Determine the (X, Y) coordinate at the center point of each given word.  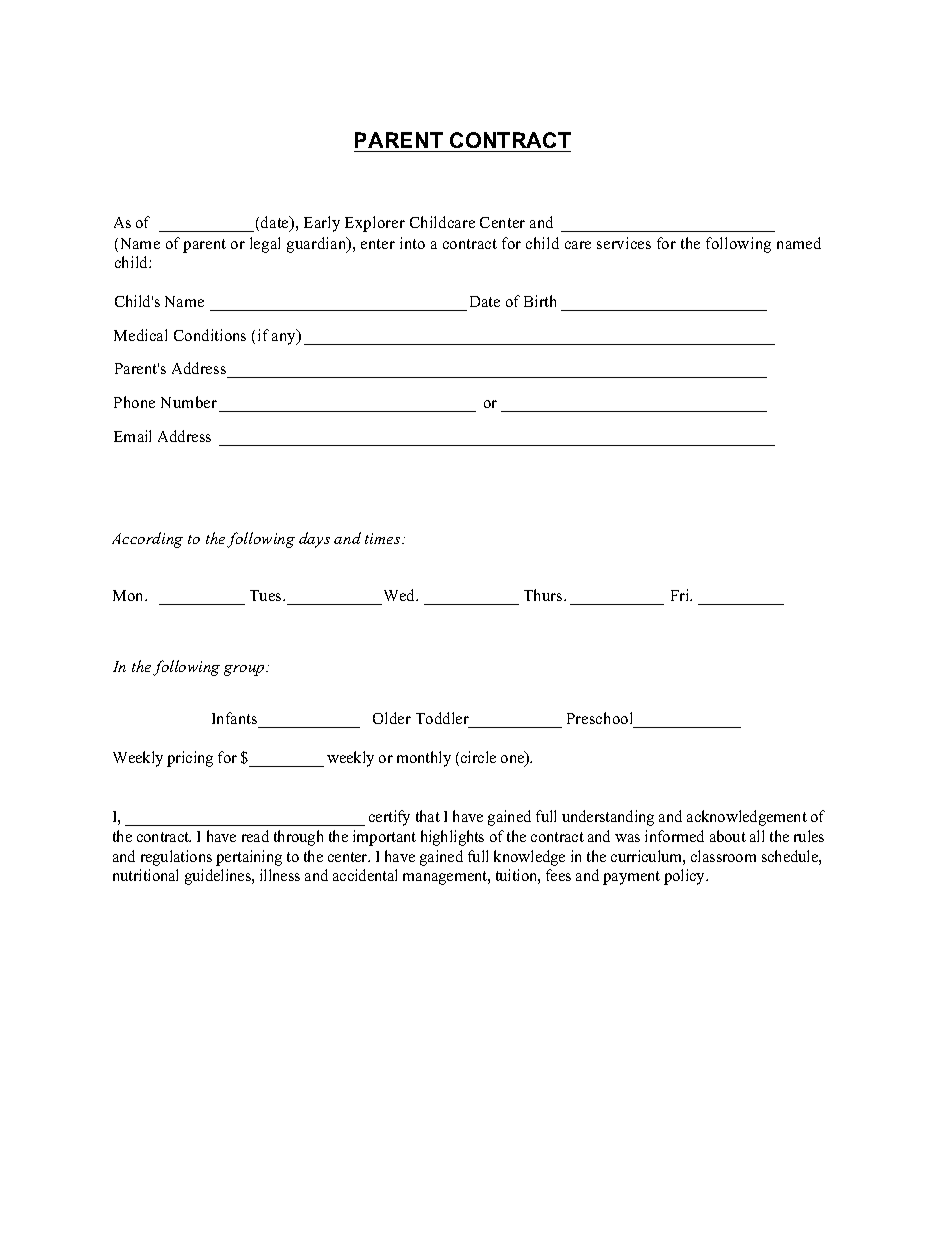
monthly (424, 759)
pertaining (249, 858)
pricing (190, 759)
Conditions (210, 335)
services (624, 243)
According (147, 540)
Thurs (544, 595)
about (728, 836)
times (384, 538)
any (285, 338)
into (412, 243)
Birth (540, 301)
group (245, 670)
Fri (681, 595)
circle (478, 757)
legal (265, 245)
